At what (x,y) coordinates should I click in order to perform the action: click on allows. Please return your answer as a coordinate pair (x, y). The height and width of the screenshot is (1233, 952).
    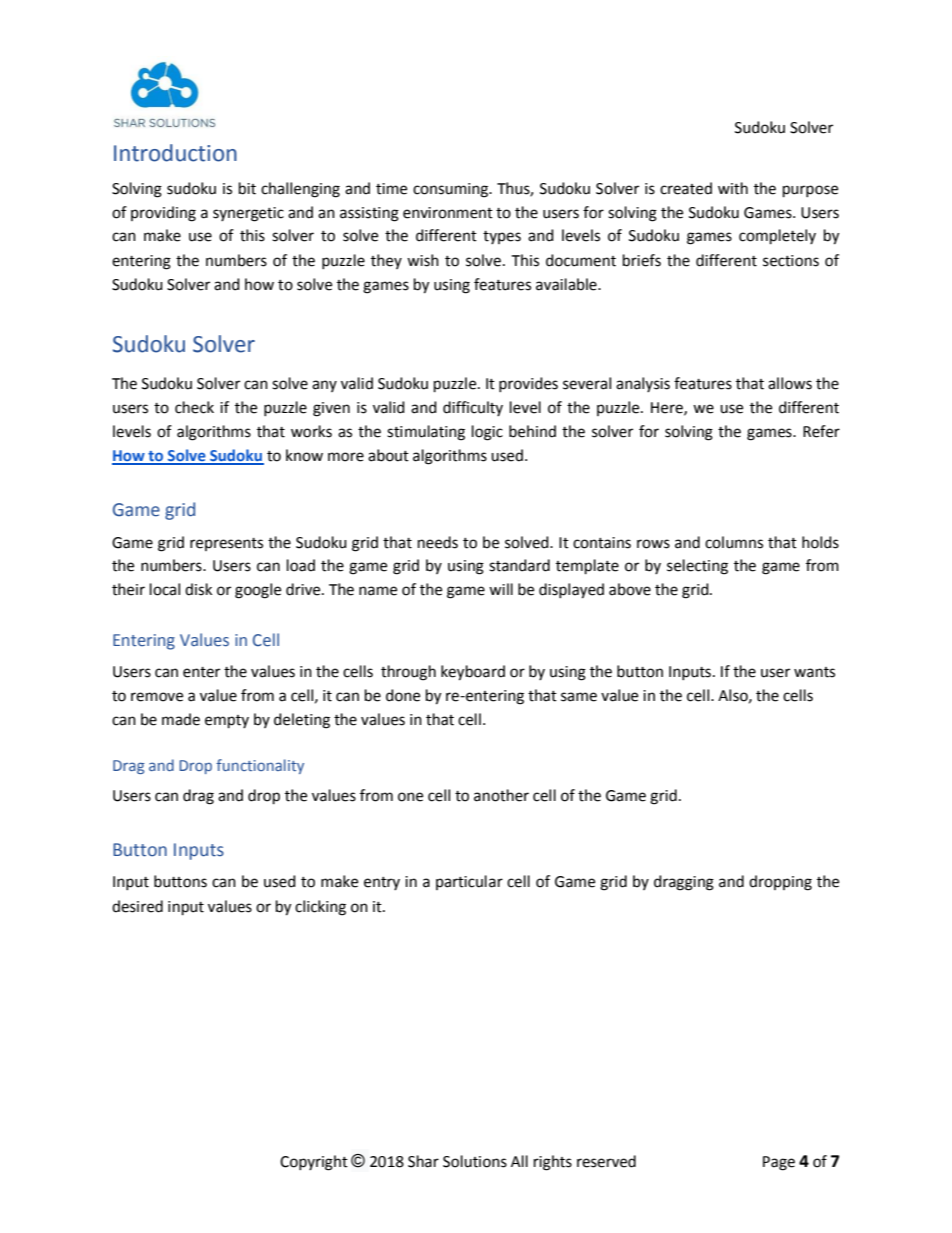
    Looking at the image, I should click on (790, 383).
